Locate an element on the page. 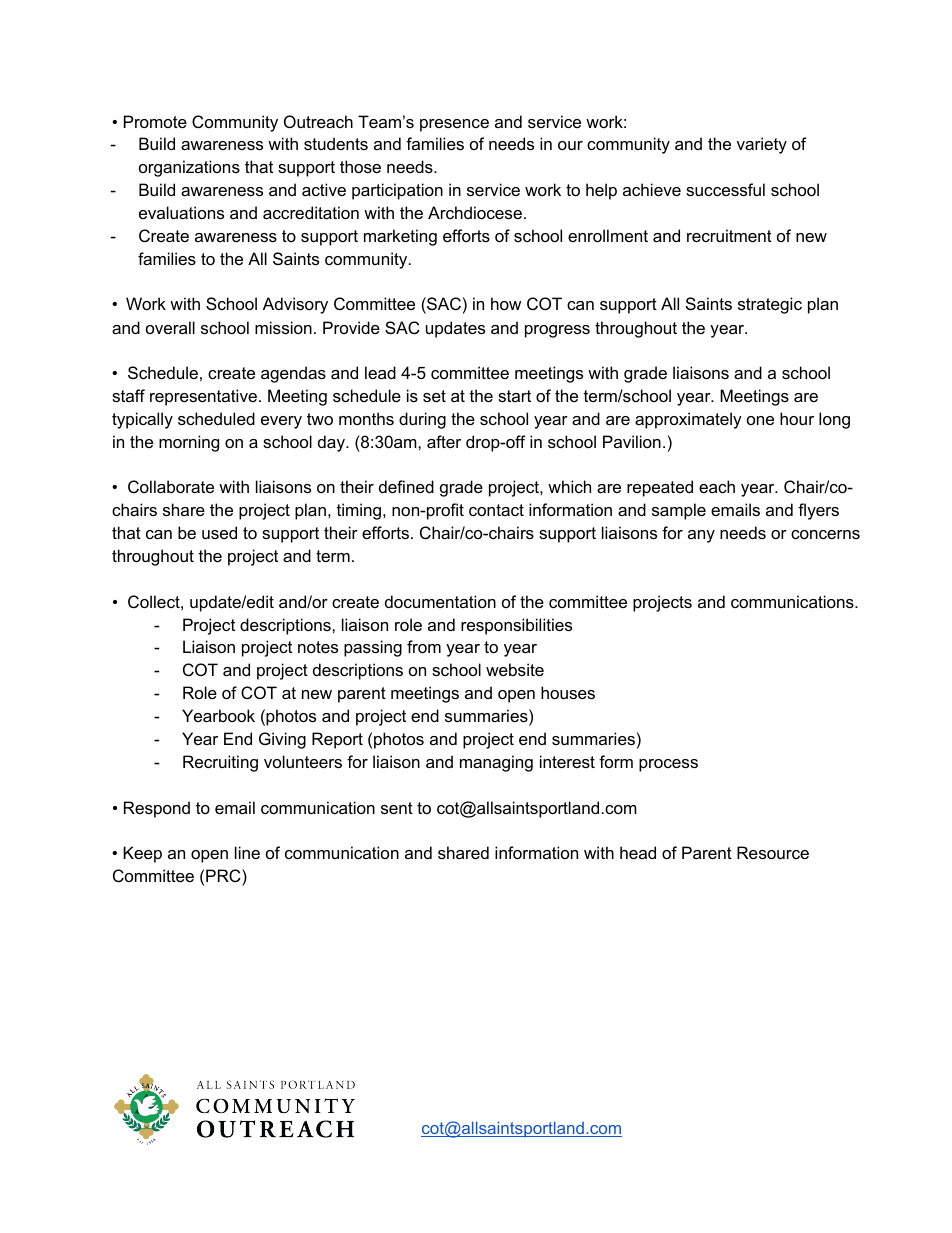 The width and height of the image is (952, 1233). head is located at coordinates (638, 852).
